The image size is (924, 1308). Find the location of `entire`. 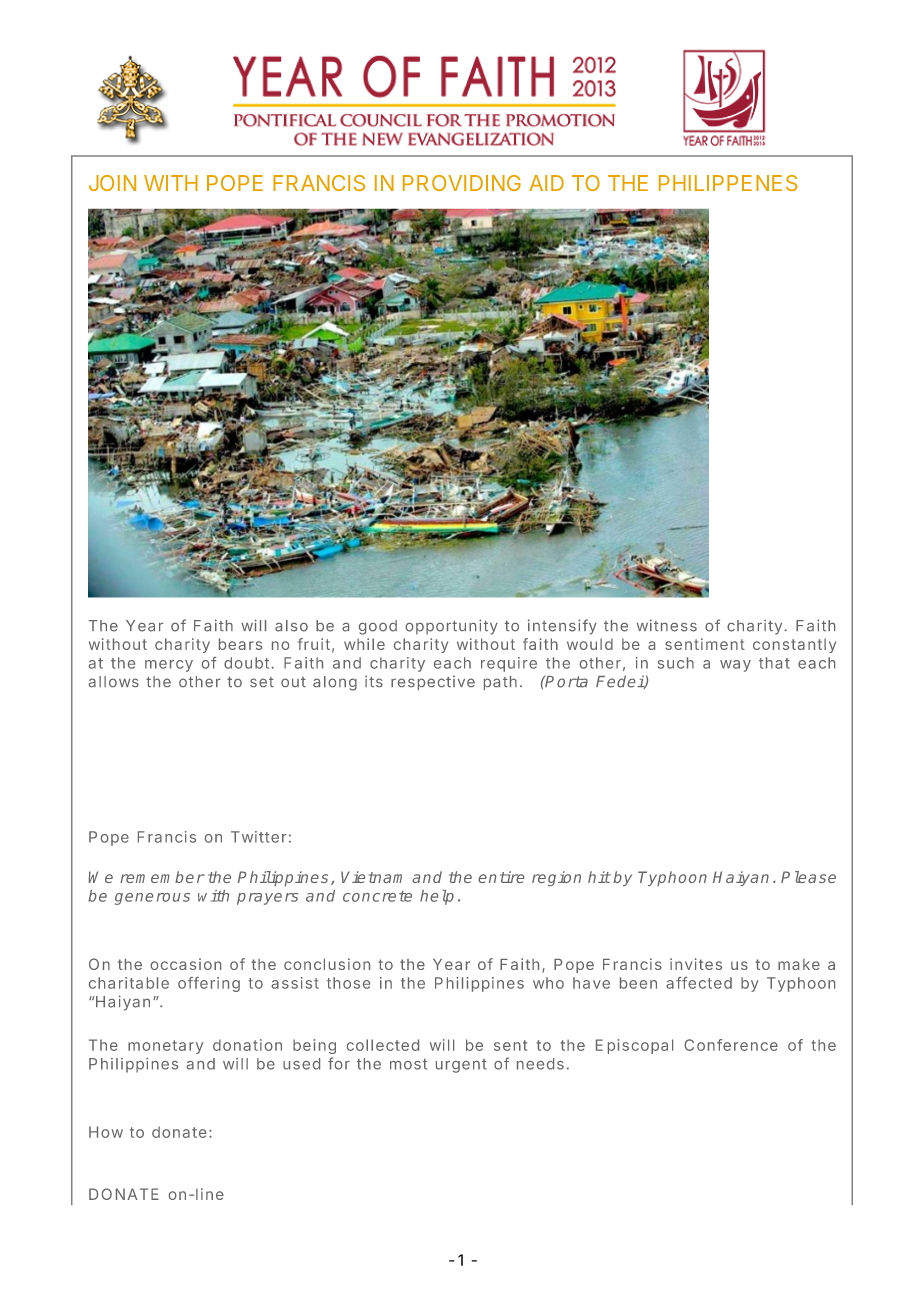

entire is located at coordinates (501, 877).
